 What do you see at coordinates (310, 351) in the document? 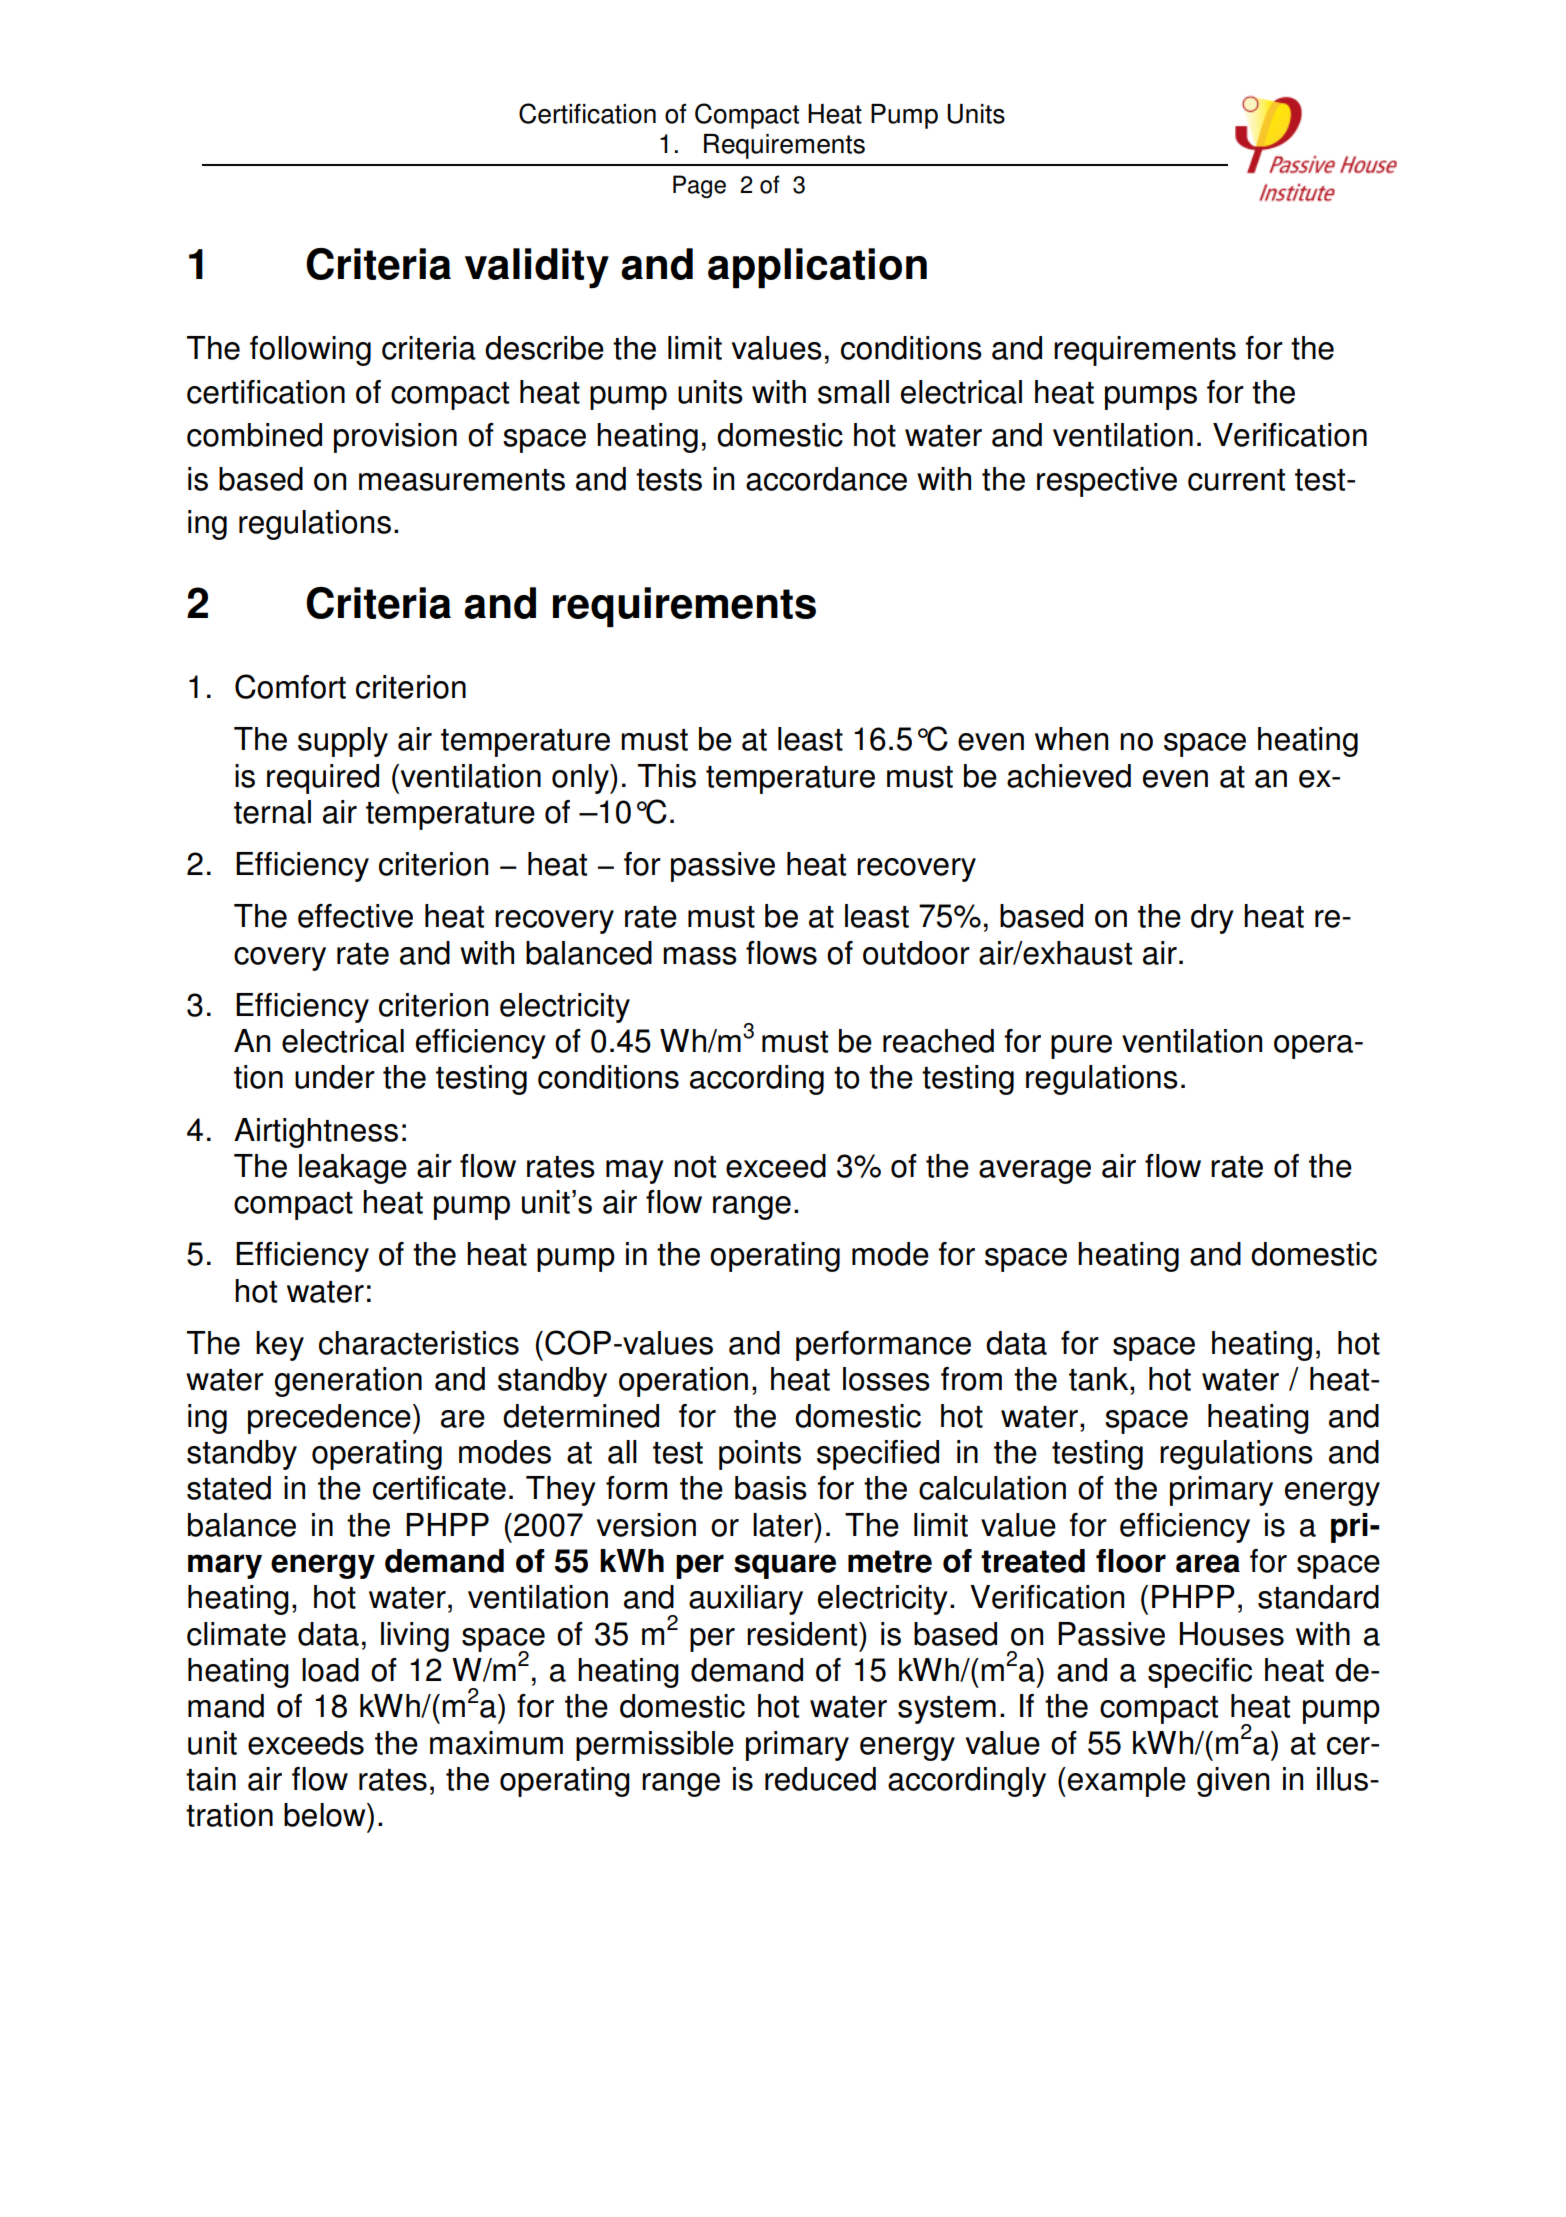
I see `following` at bounding box center [310, 351].
